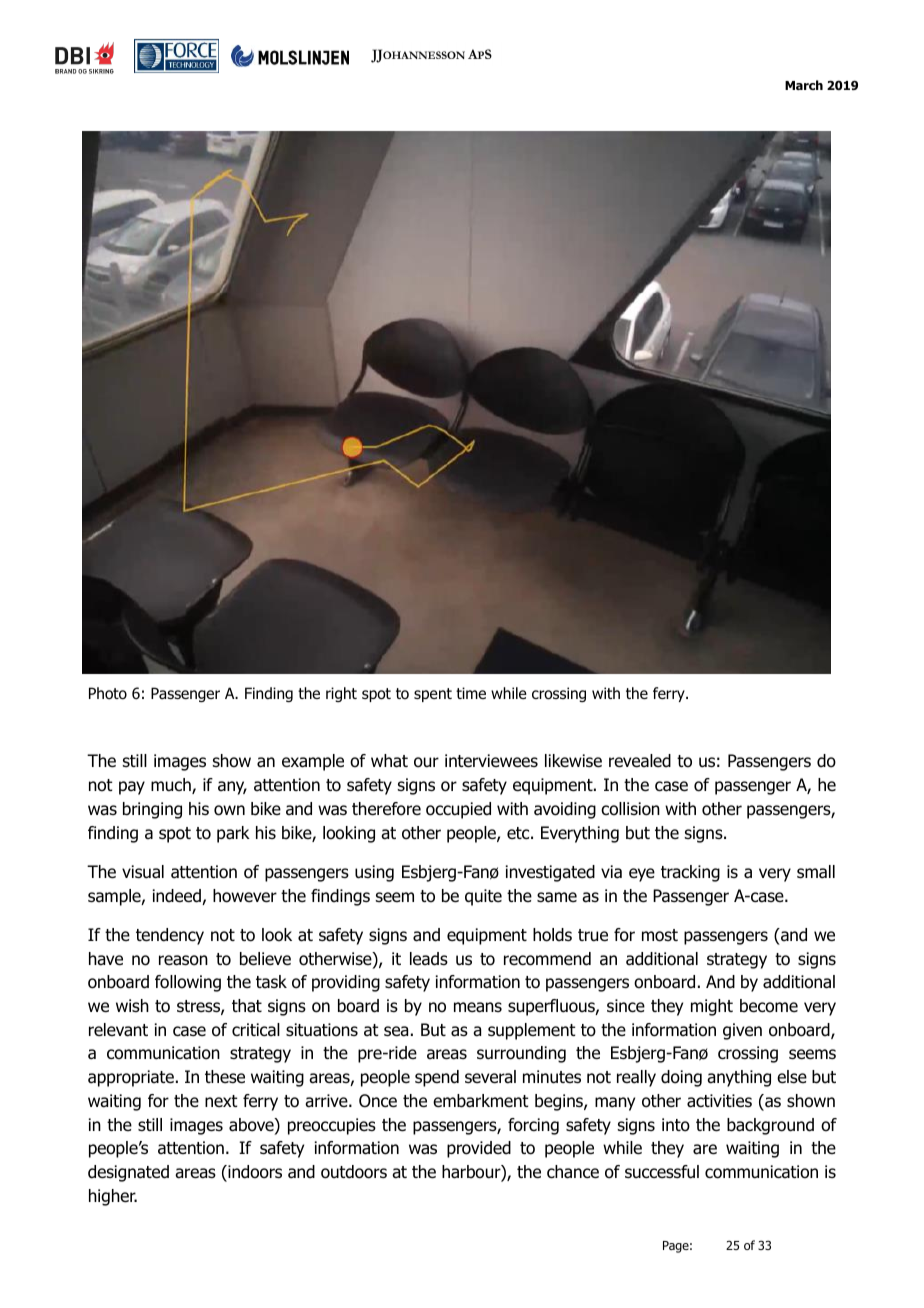 The image size is (924, 1308). I want to click on provided, so click(479, 1149).
